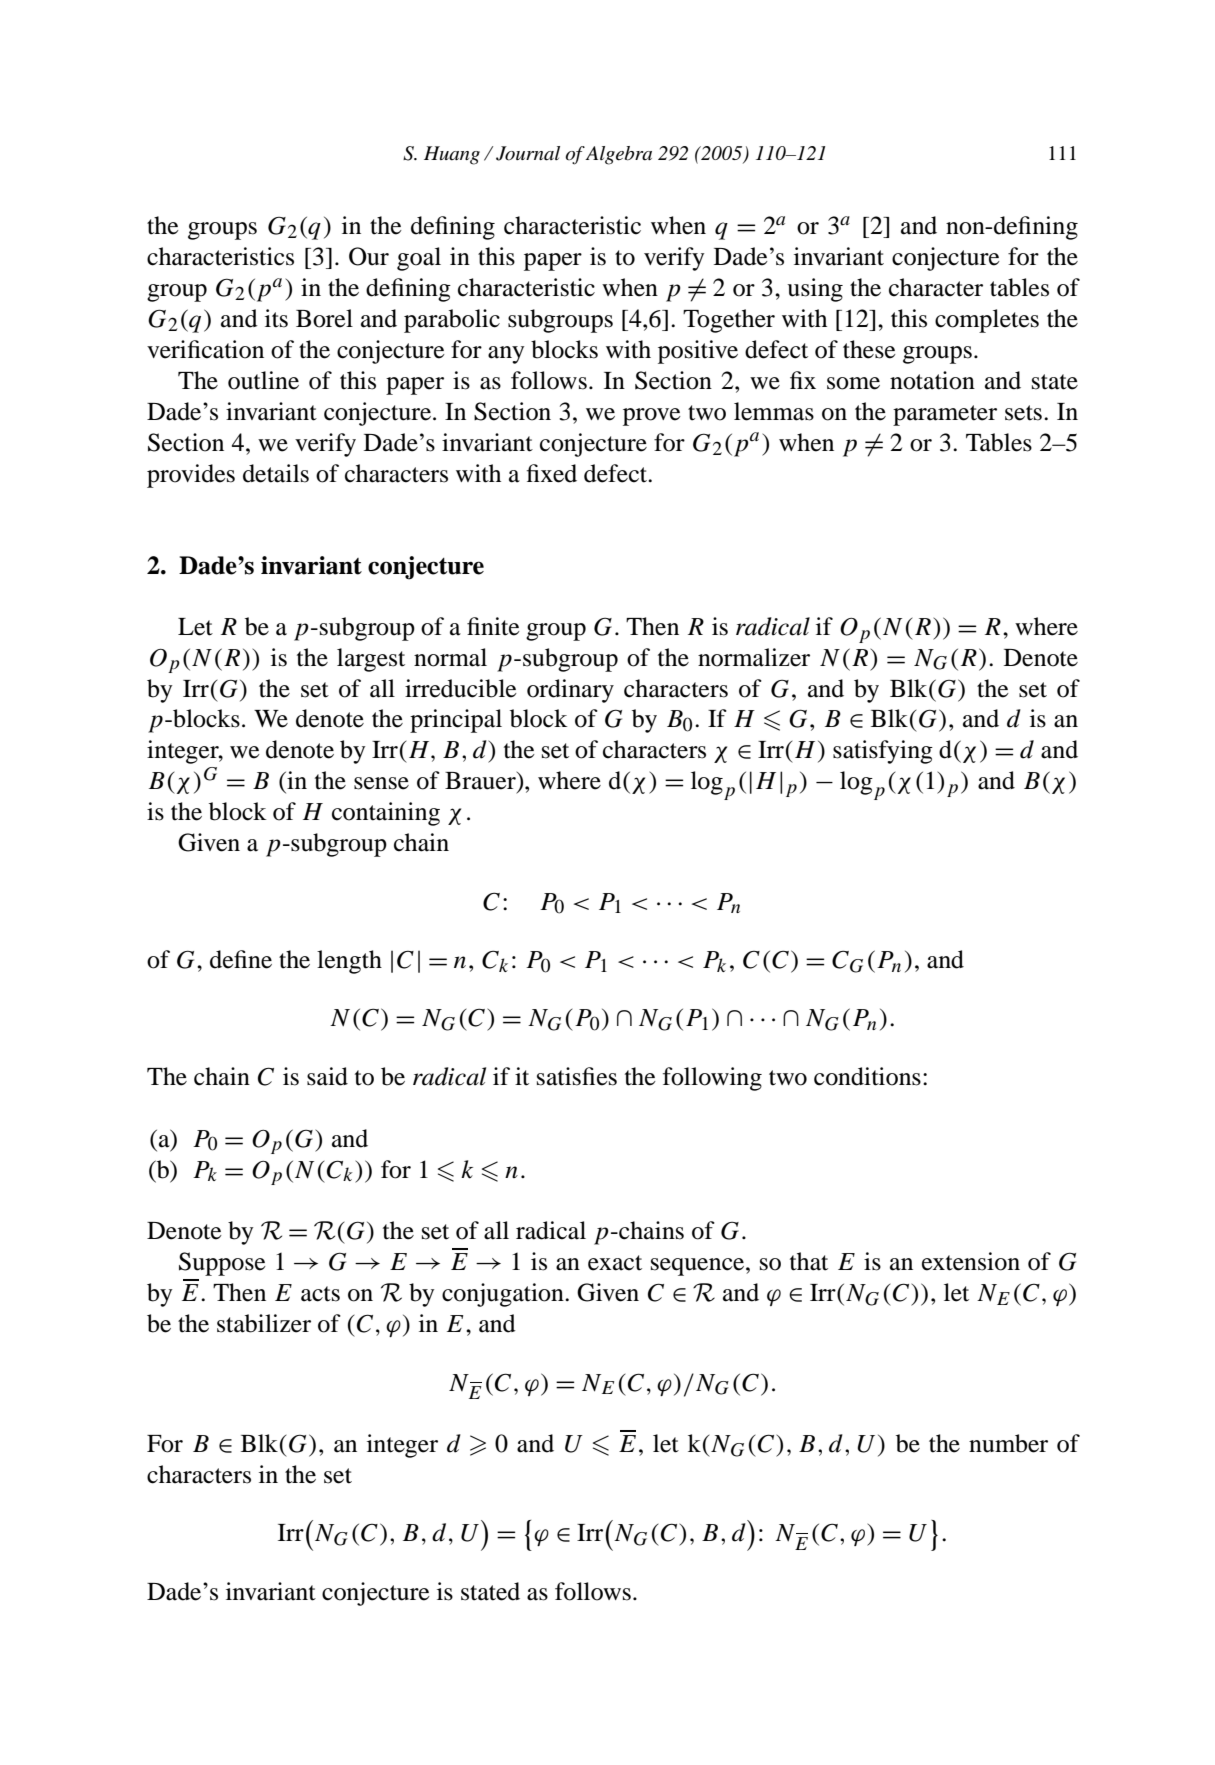 The width and height of the document is (1215, 1765). What do you see at coordinates (815, 290) in the document?
I see `using` at bounding box center [815, 290].
